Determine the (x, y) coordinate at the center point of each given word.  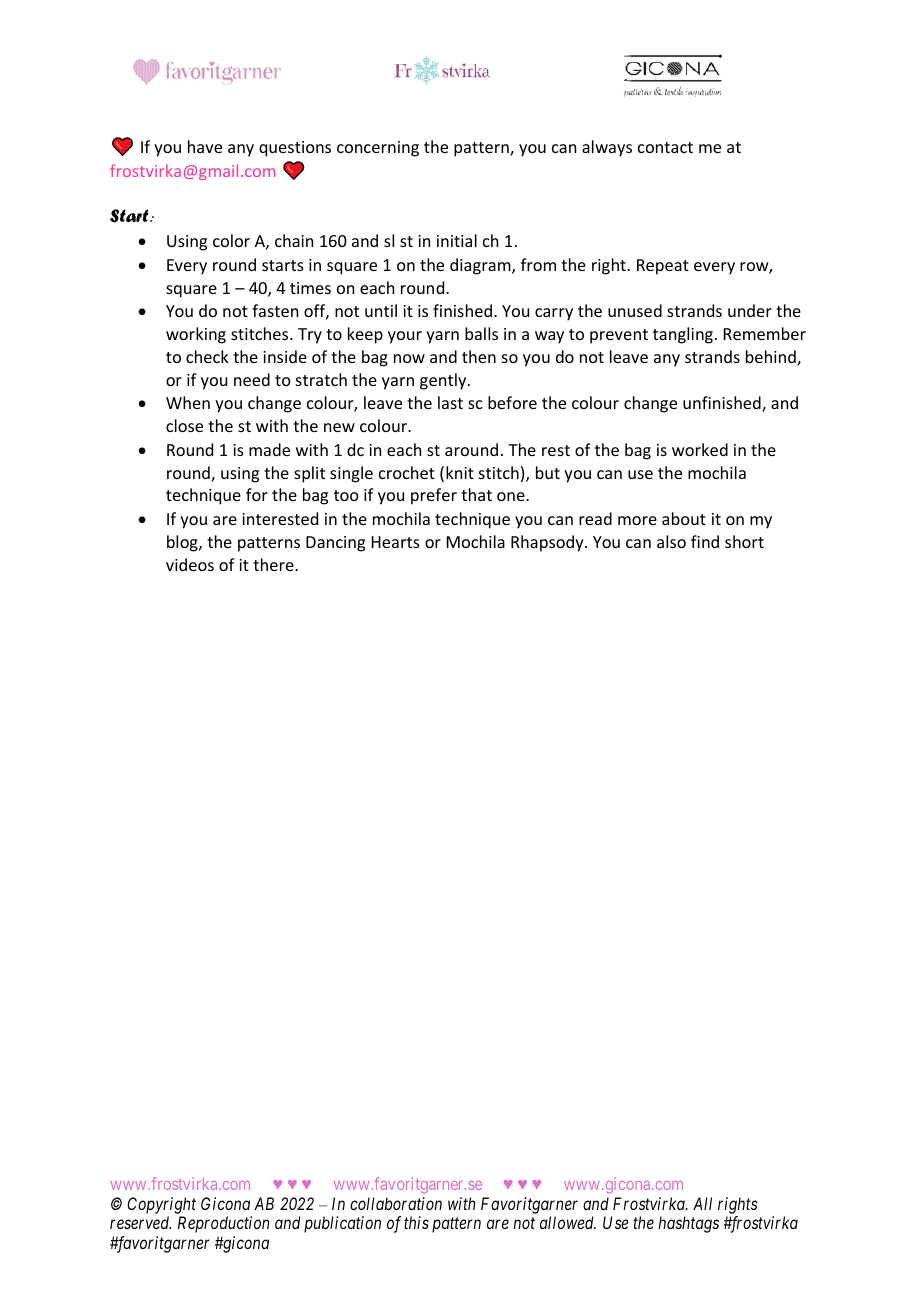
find (705, 541)
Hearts (396, 542)
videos (190, 564)
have (205, 146)
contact (665, 147)
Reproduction (223, 1224)
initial (457, 240)
